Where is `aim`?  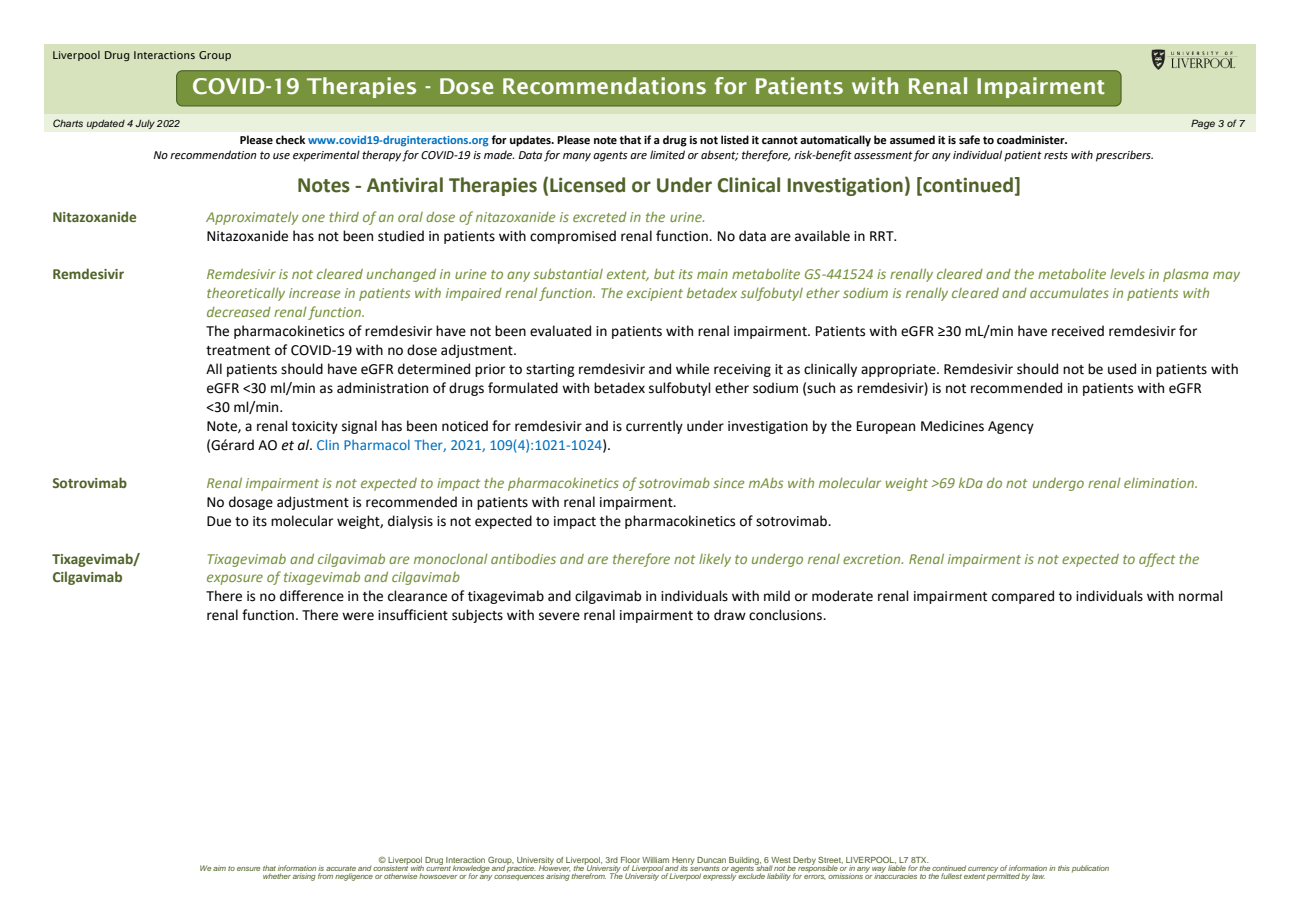 aim is located at coordinates (219, 868).
